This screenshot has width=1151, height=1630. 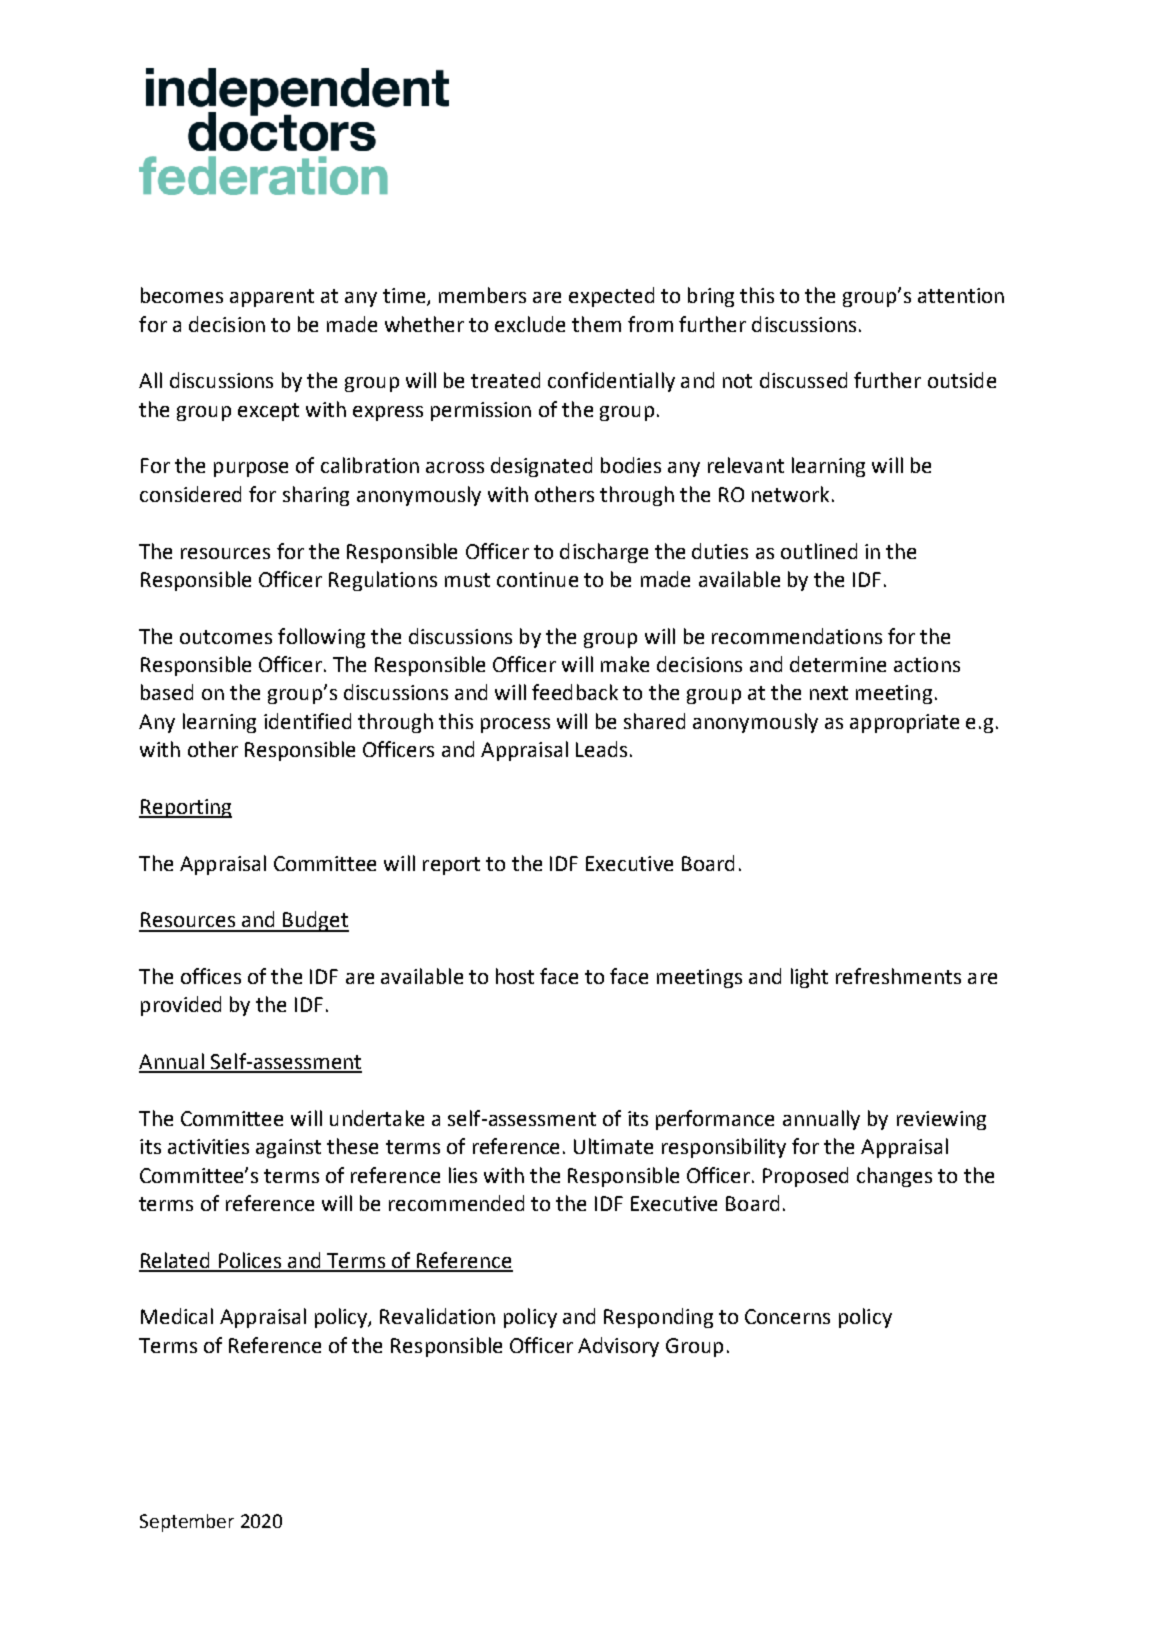 I want to click on Responding, so click(x=658, y=1318).
